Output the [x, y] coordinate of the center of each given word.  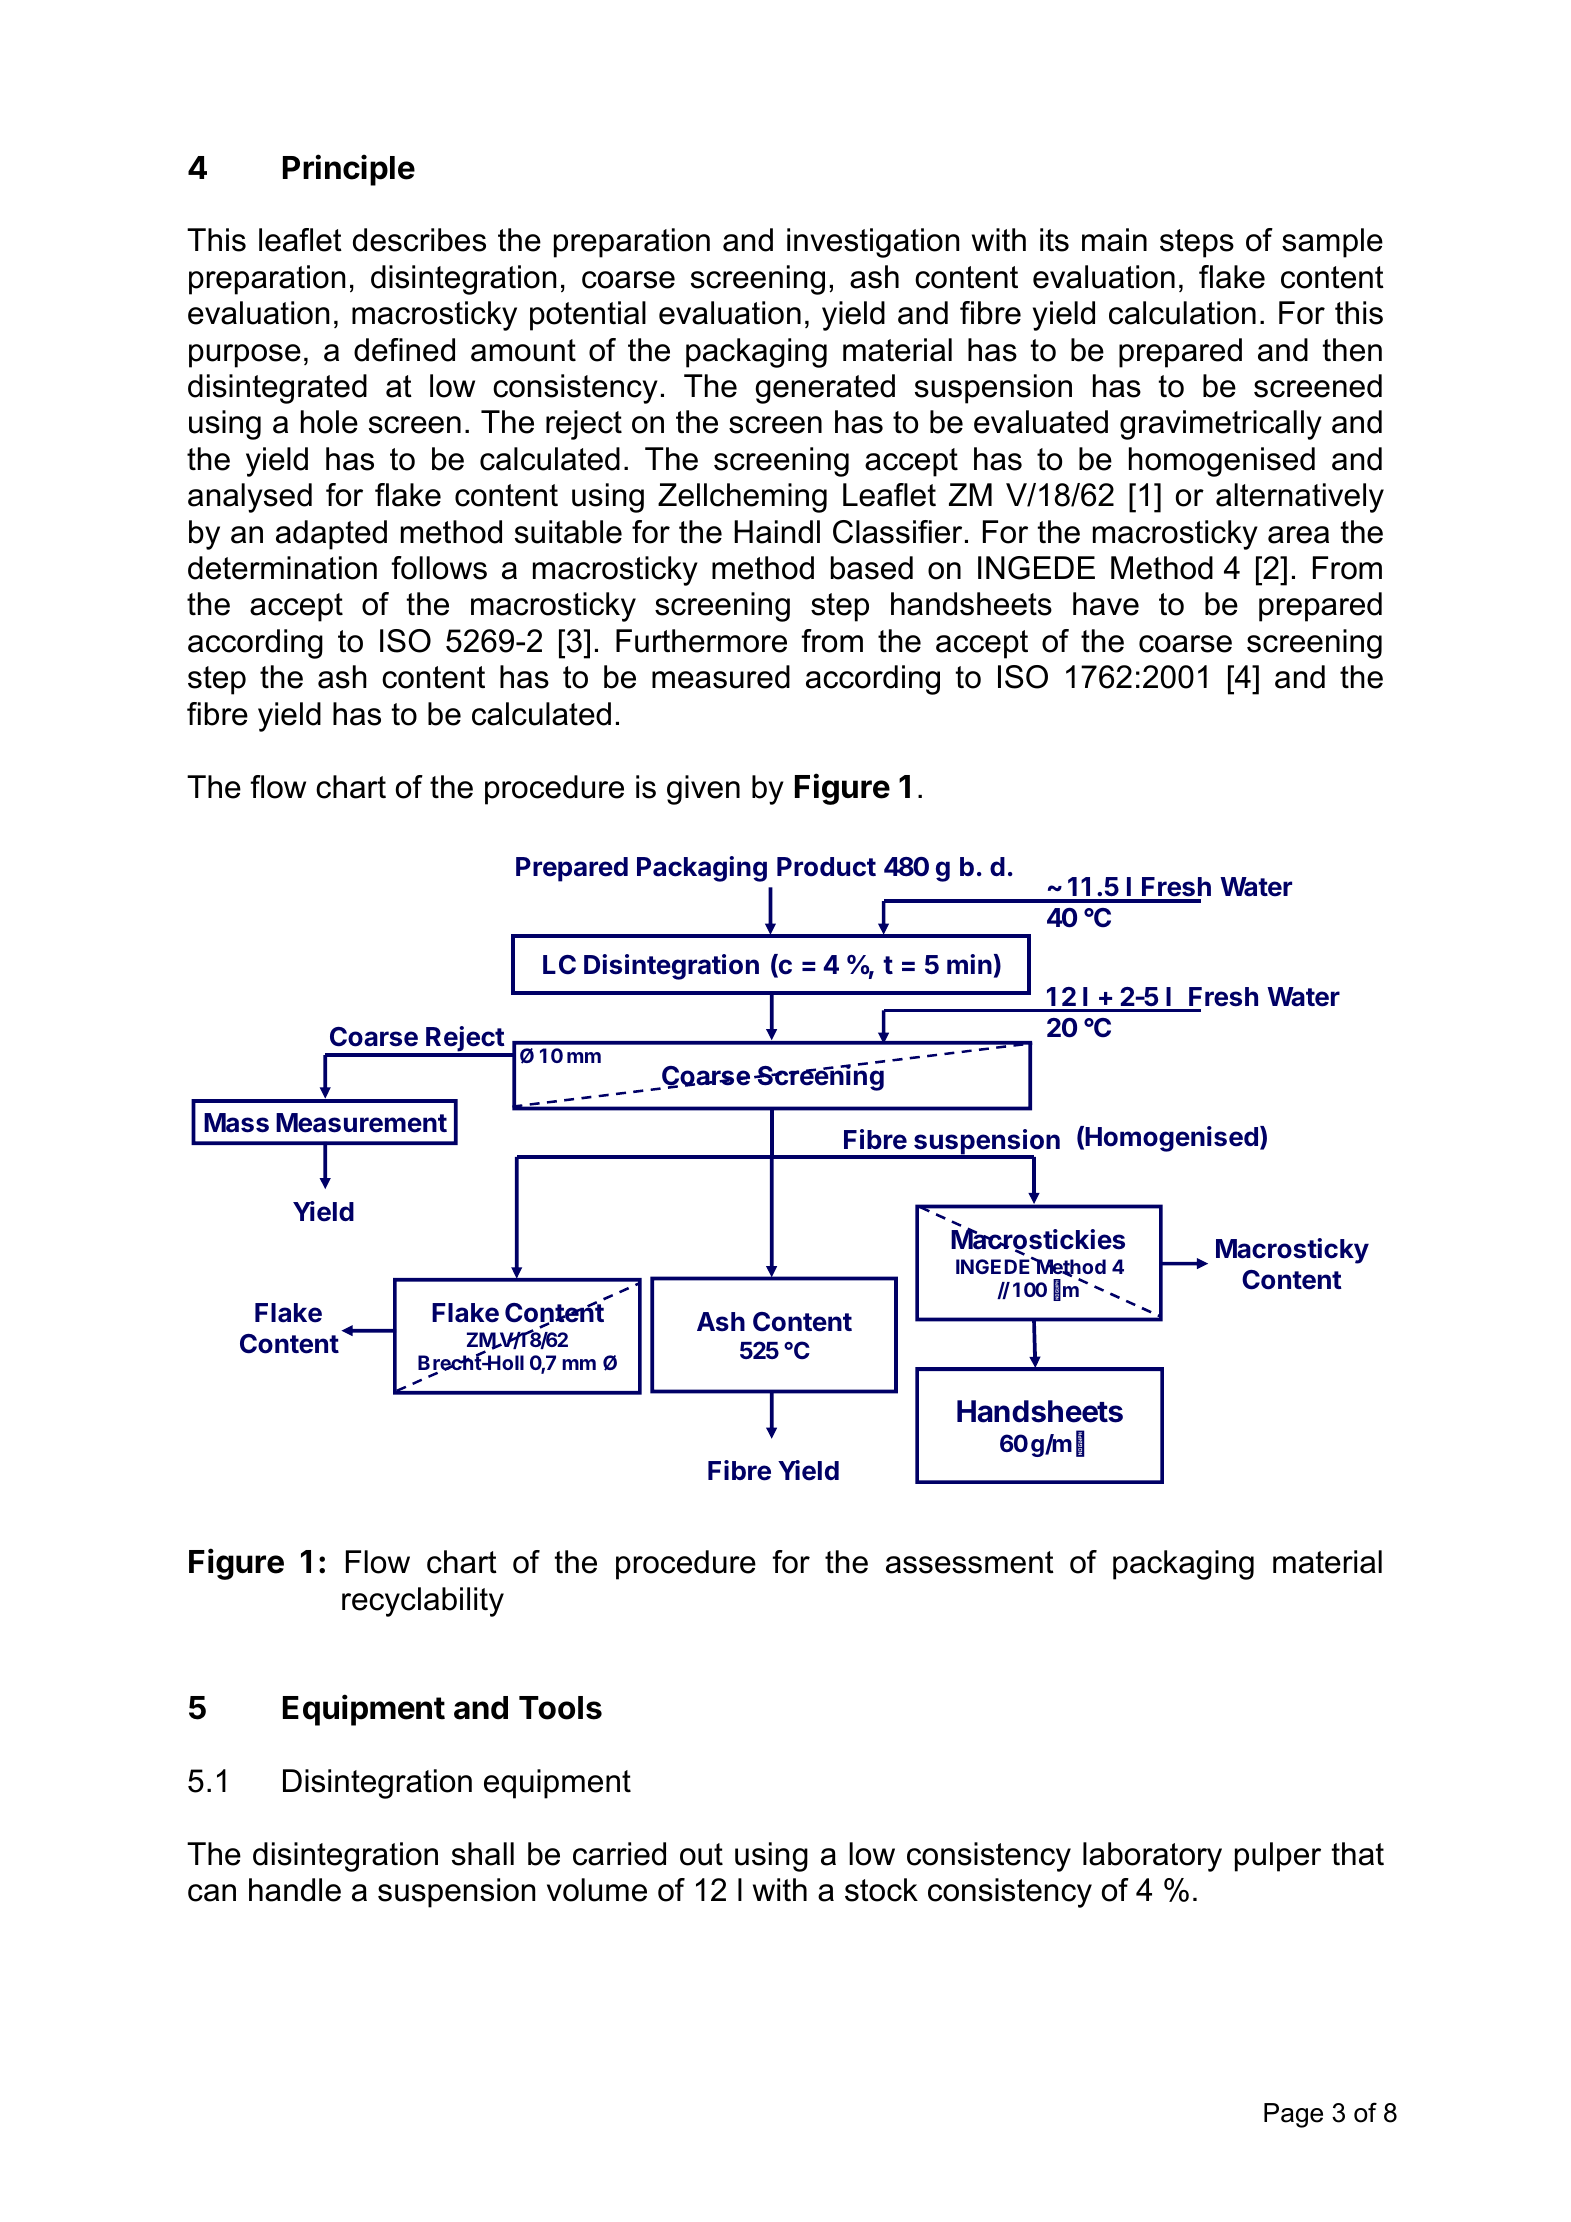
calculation [1182, 313]
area [1298, 535]
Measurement [361, 1123]
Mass [236, 1123]
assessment [970, 1562]
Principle [349, 170]
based [872, 568]
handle [295, 1890]
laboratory [1152, 1857]
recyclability [423, 1602]
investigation [873, 243]
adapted [331, 535]
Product [826, 867]
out [701, 1854]
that [1358, 1854]
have [1106, 604]
